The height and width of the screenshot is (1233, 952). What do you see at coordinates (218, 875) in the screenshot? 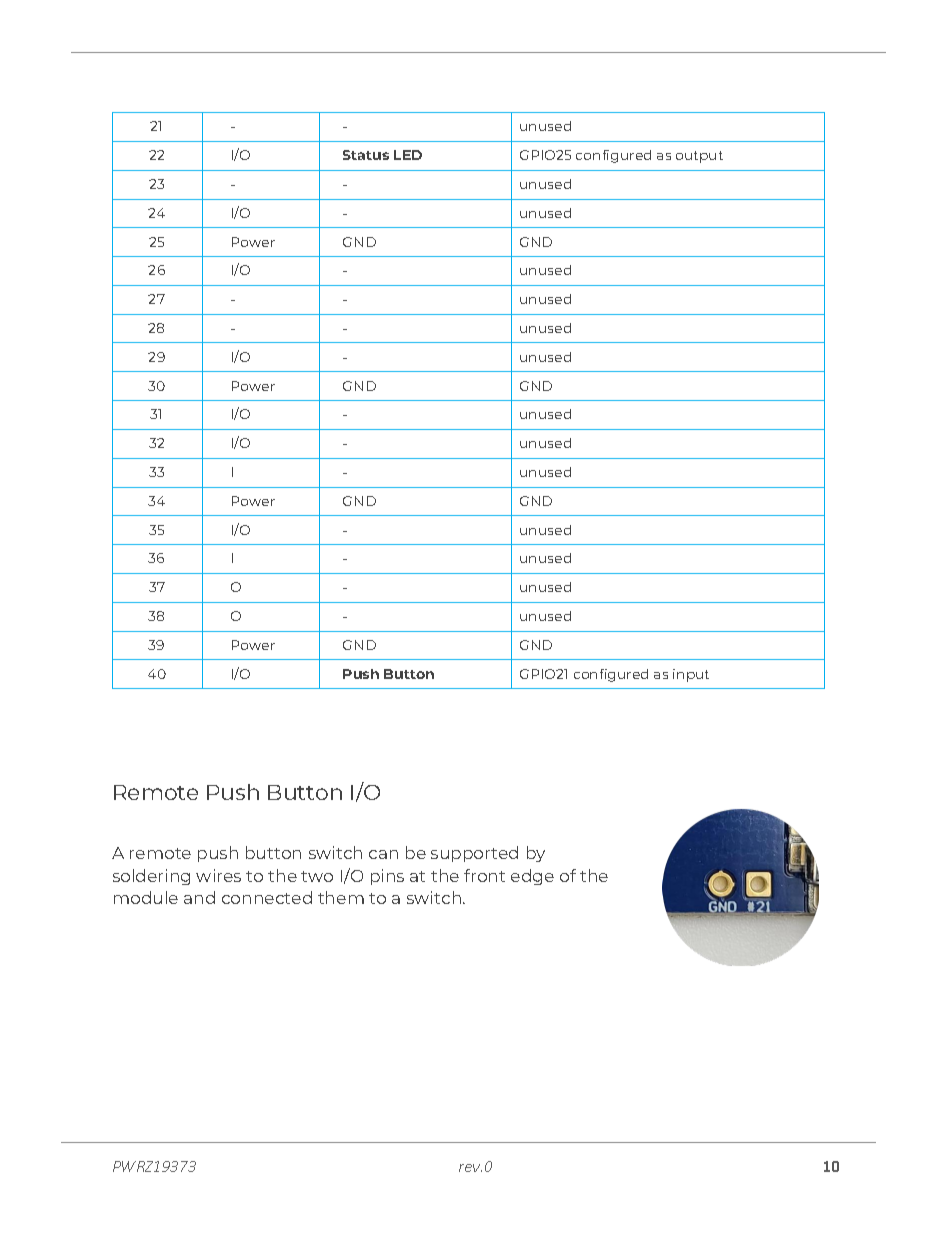
I see `wires` at bounding box center [218, 875].
